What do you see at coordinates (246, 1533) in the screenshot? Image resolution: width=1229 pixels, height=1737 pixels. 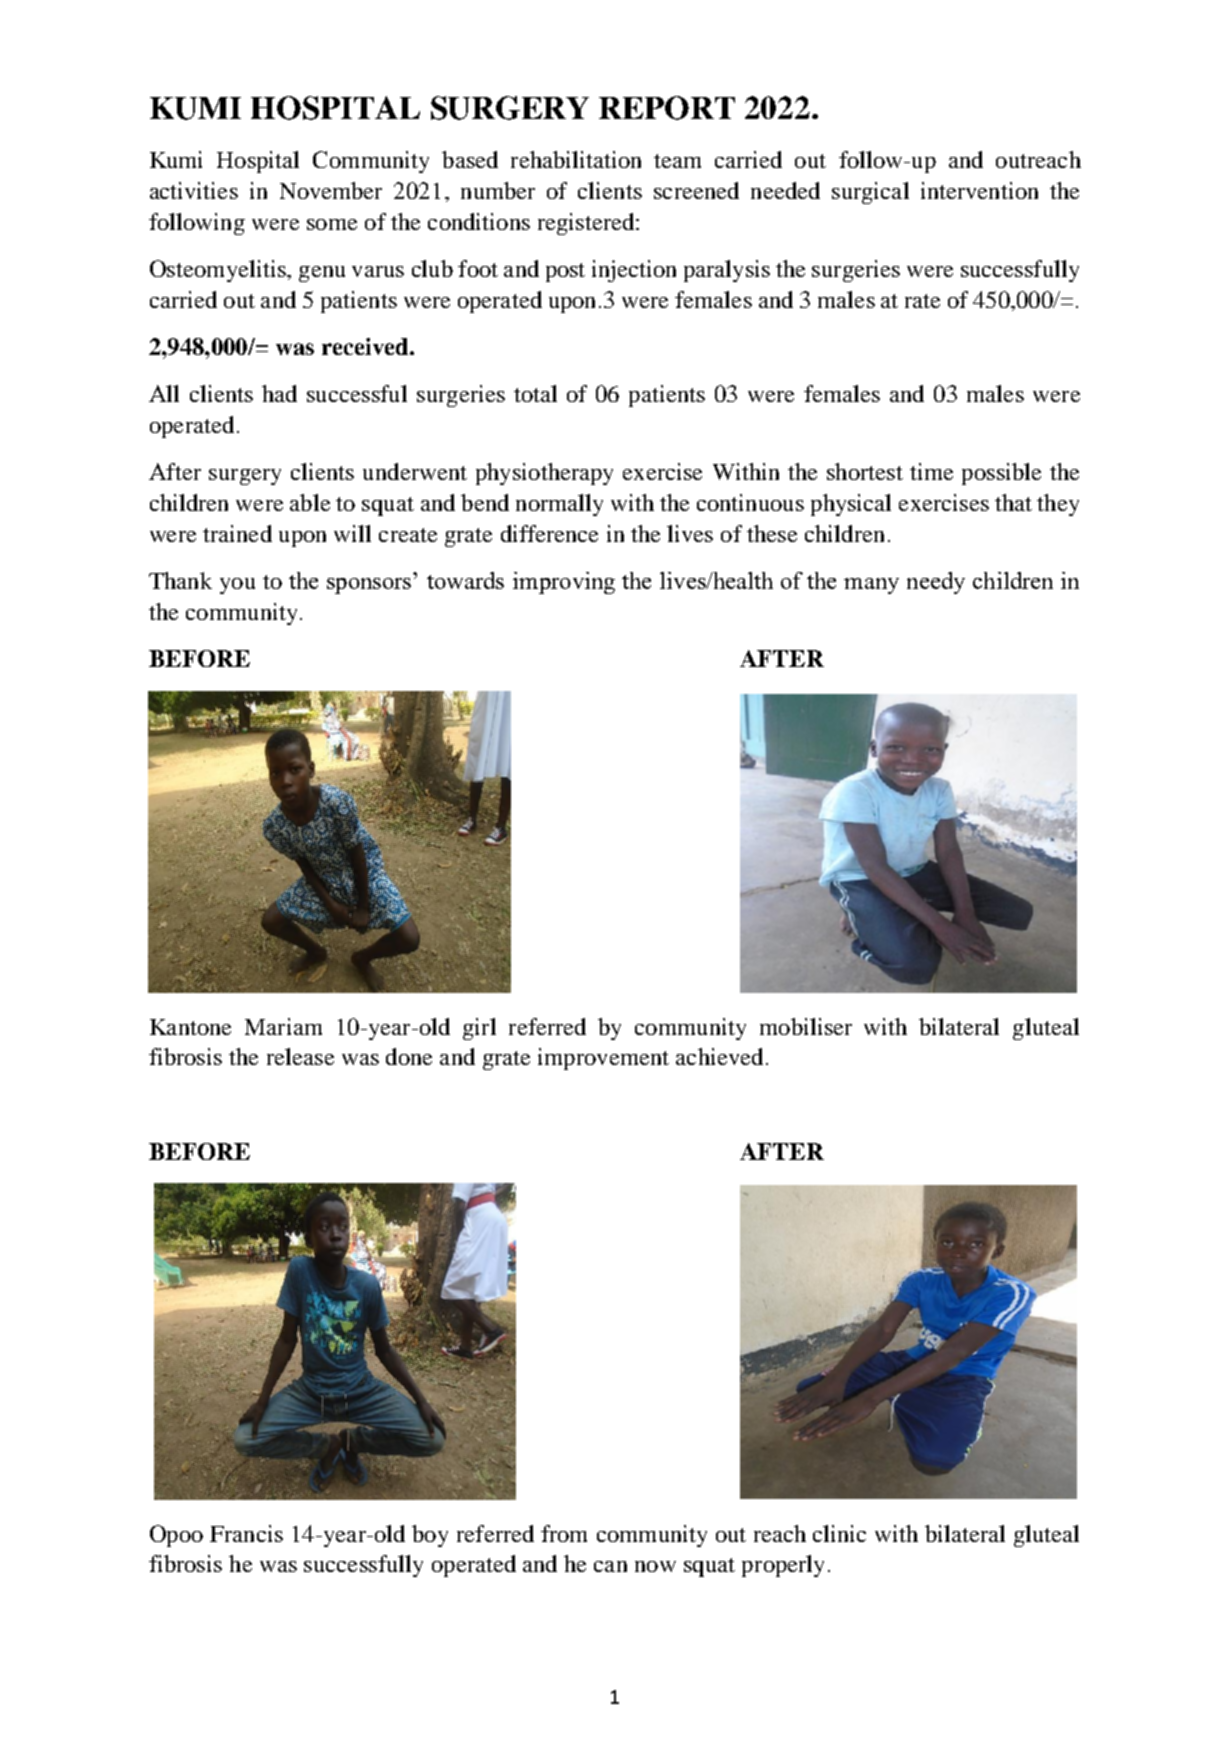 I see `Francis` at bounding box center [246, 1533].
